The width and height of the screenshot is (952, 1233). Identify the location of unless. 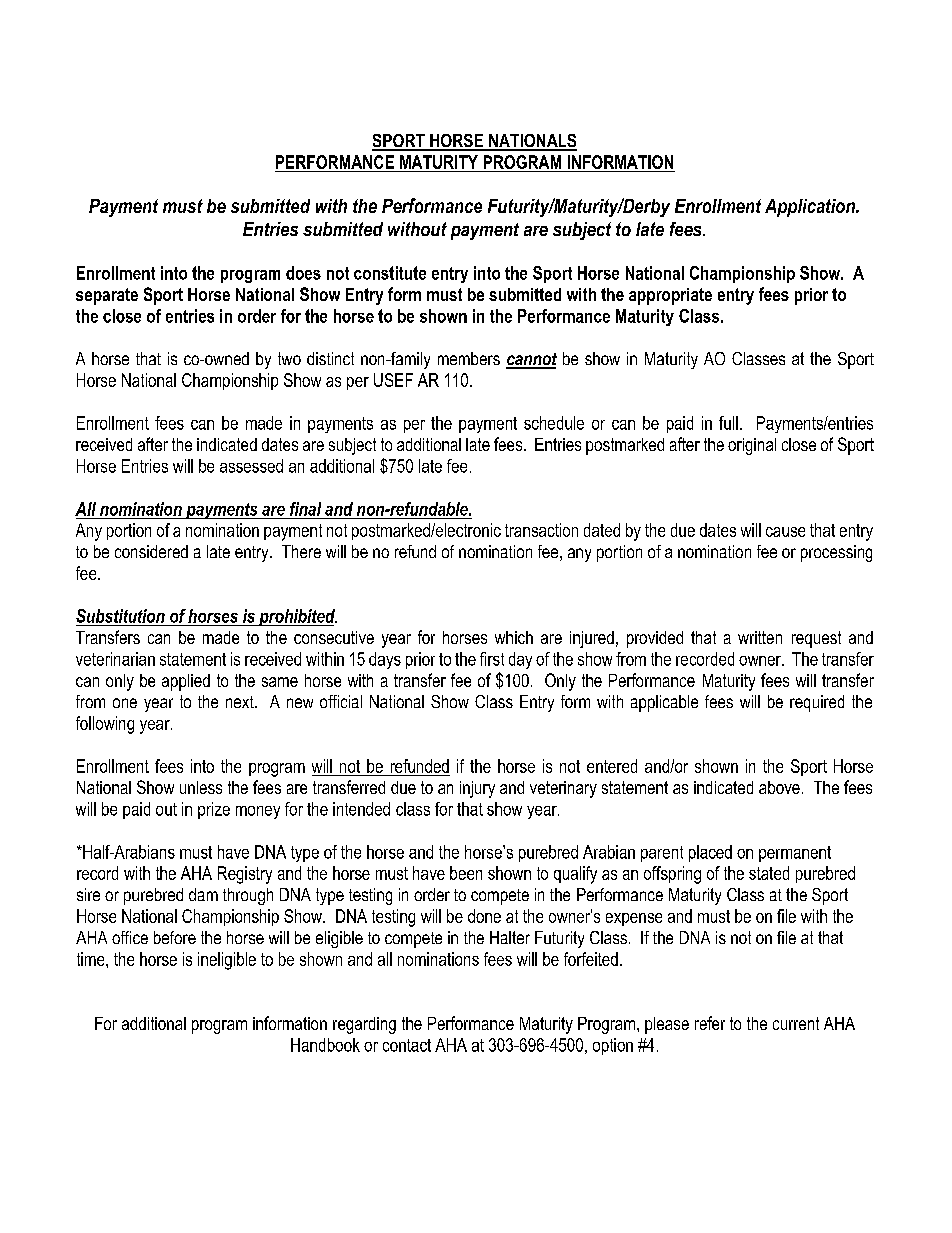
(201, 787).
